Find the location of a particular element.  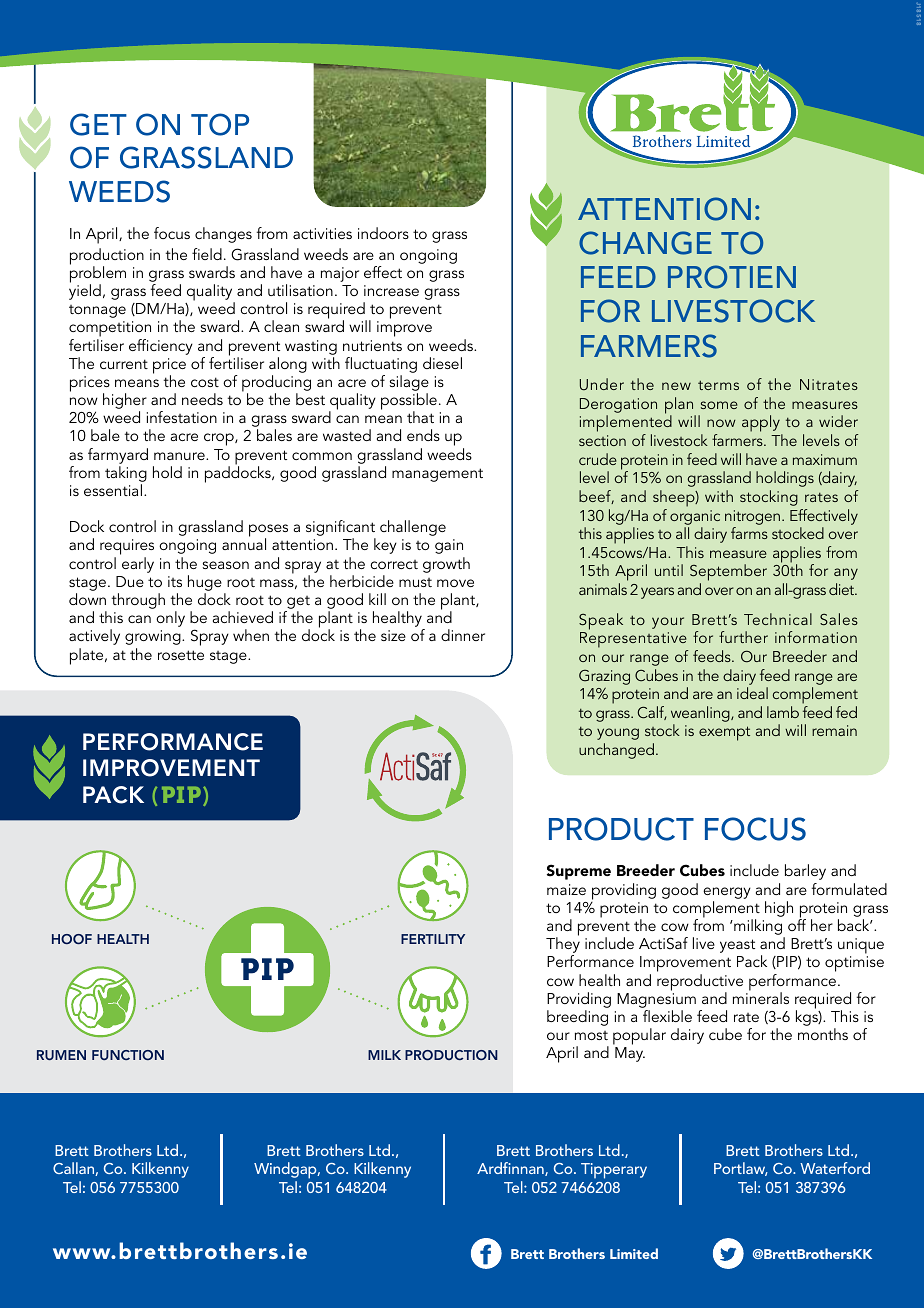

infestation is located at coordinates (182, 417).
